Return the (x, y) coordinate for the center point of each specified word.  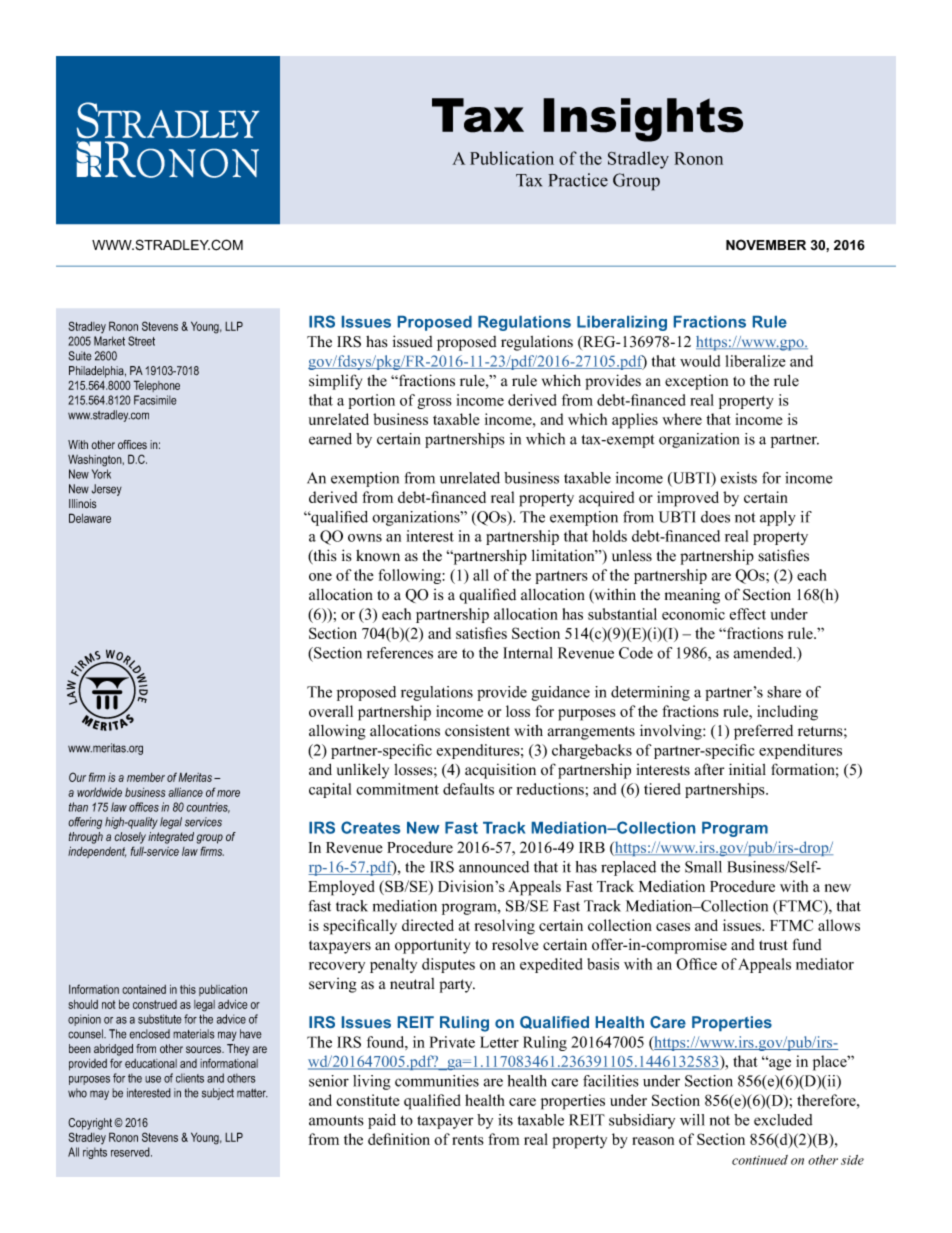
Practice (578, 180)
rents (468, 1140)
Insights (643, 120)
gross (434, 403)
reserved (131, 1152)
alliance (185, 792)
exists (739, 478)
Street (141, 341)
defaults (468, 789)
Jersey (107, 490)
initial (747, 769)
